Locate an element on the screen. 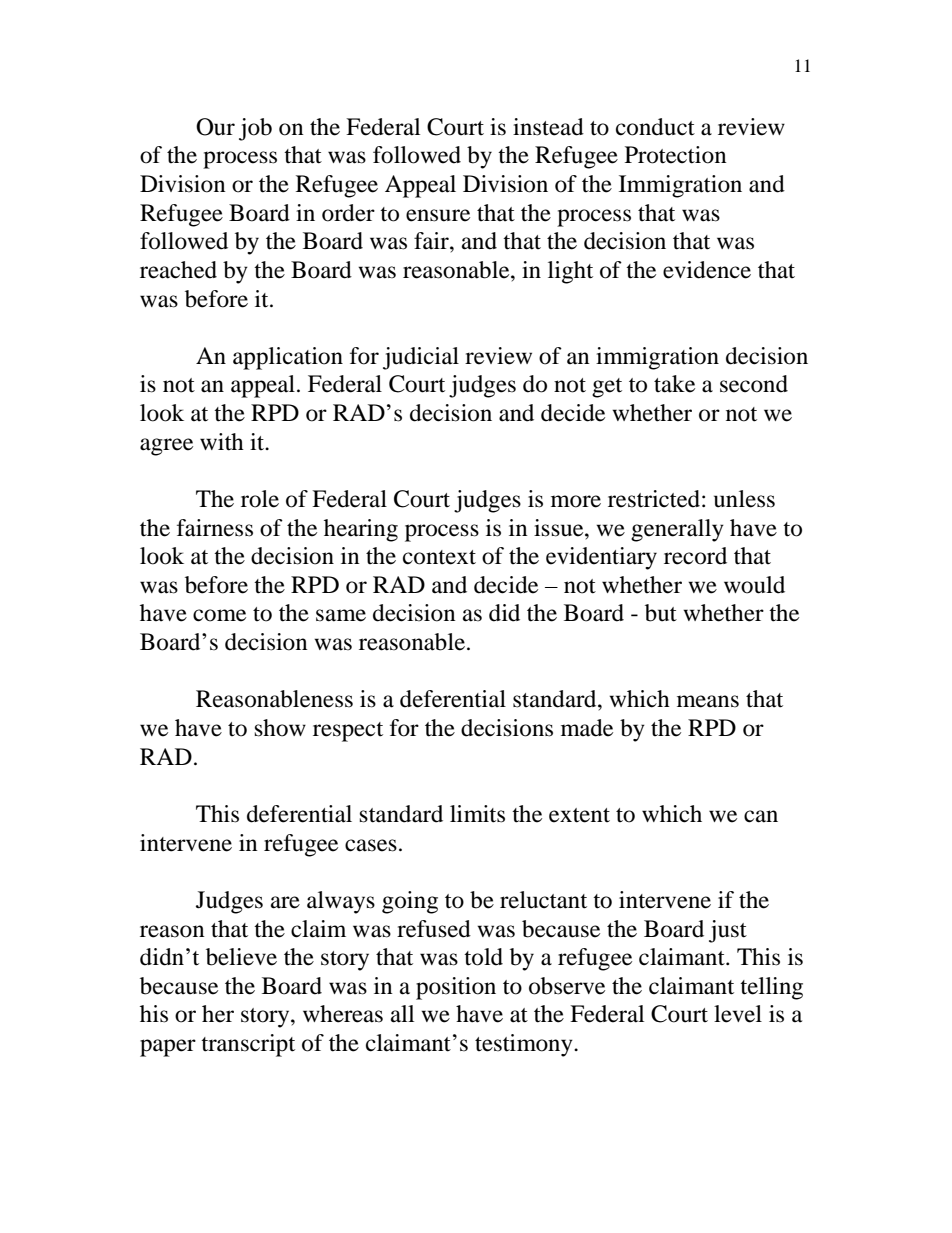 The image size is (952, 1233). show is located at coordinates (280, 728).
